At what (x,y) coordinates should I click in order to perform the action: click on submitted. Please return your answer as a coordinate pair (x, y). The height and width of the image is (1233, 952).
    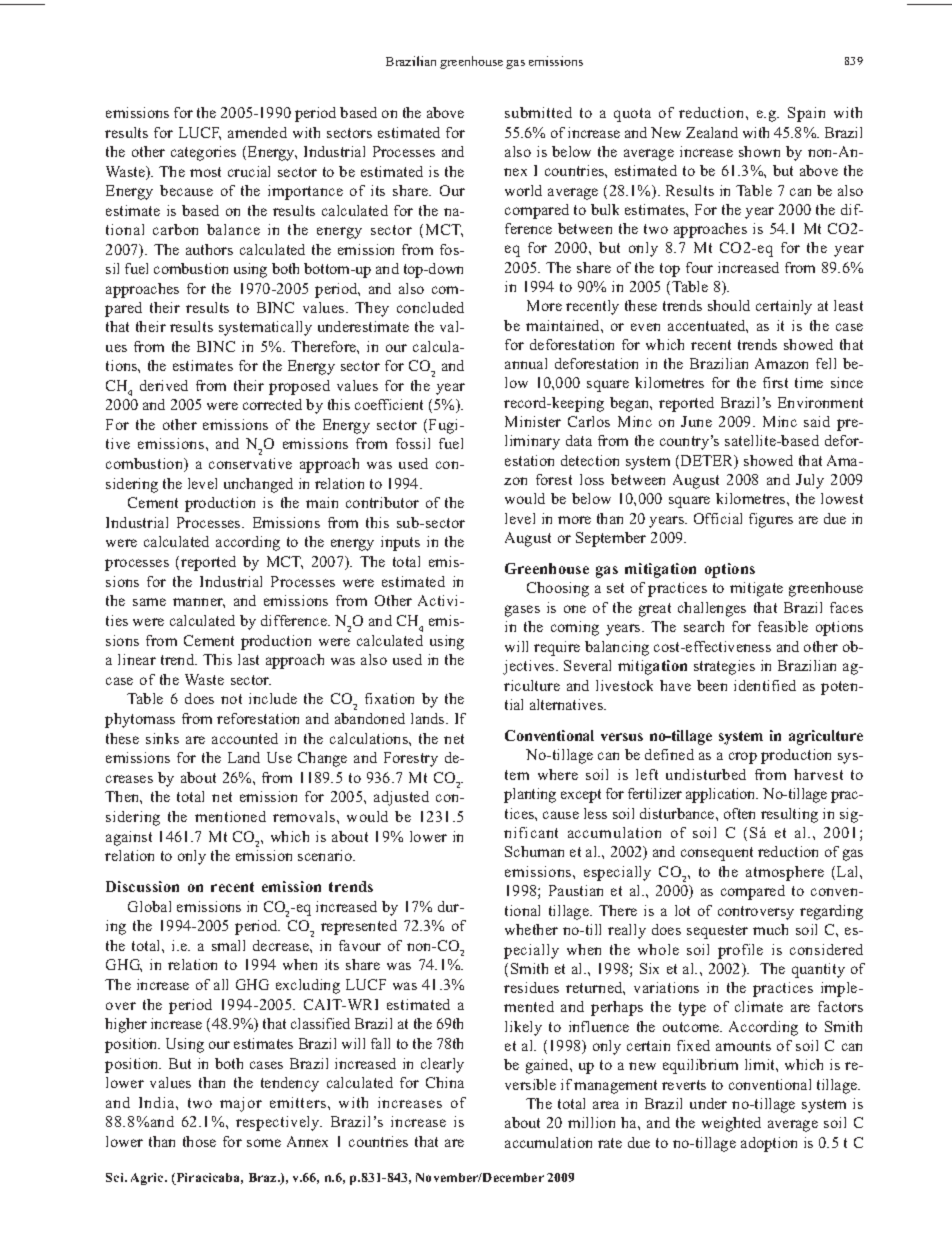
    Looking at the image, I should click on (538, 112).
